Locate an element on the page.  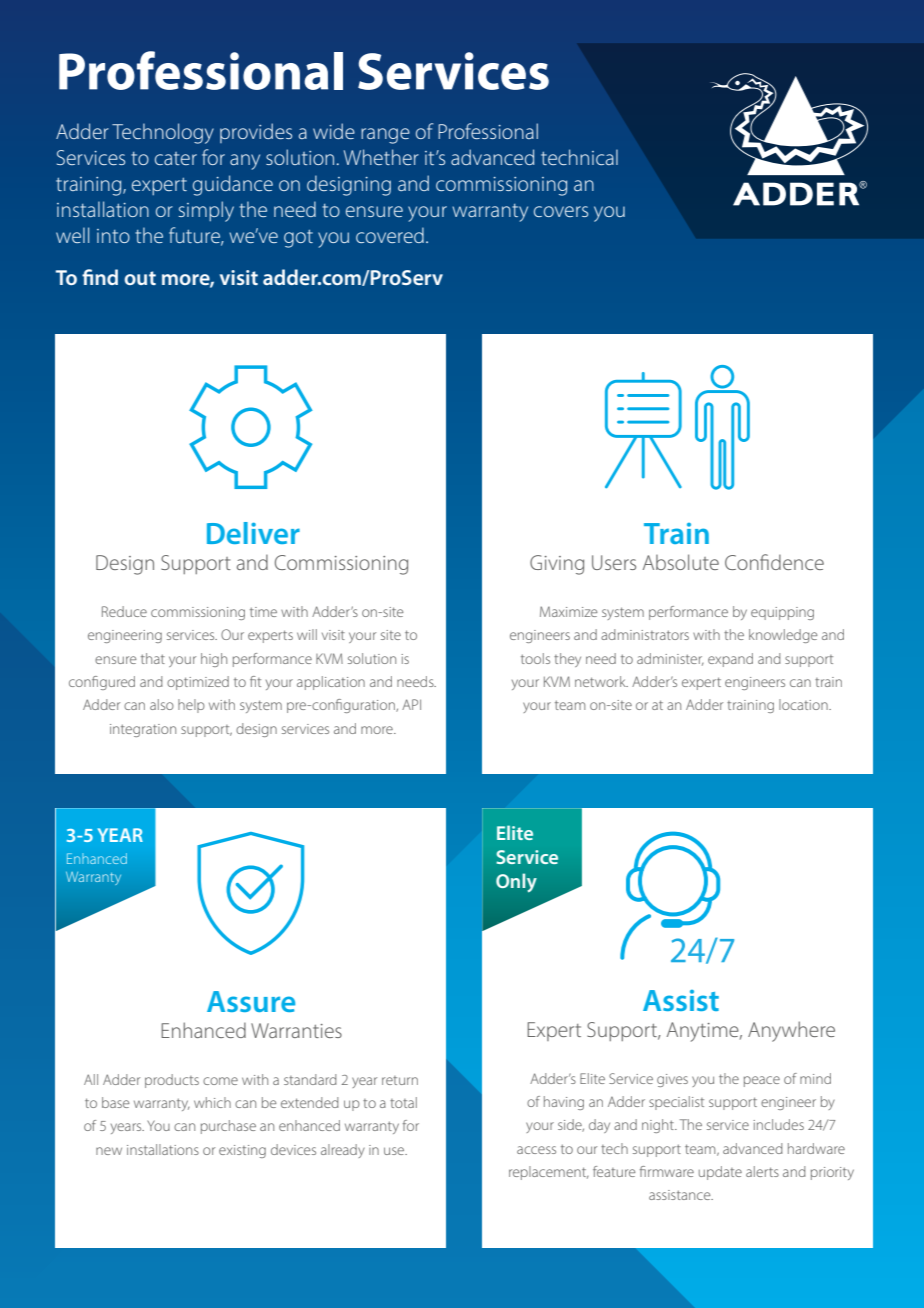
new is located at coordinates (109, 1151).
